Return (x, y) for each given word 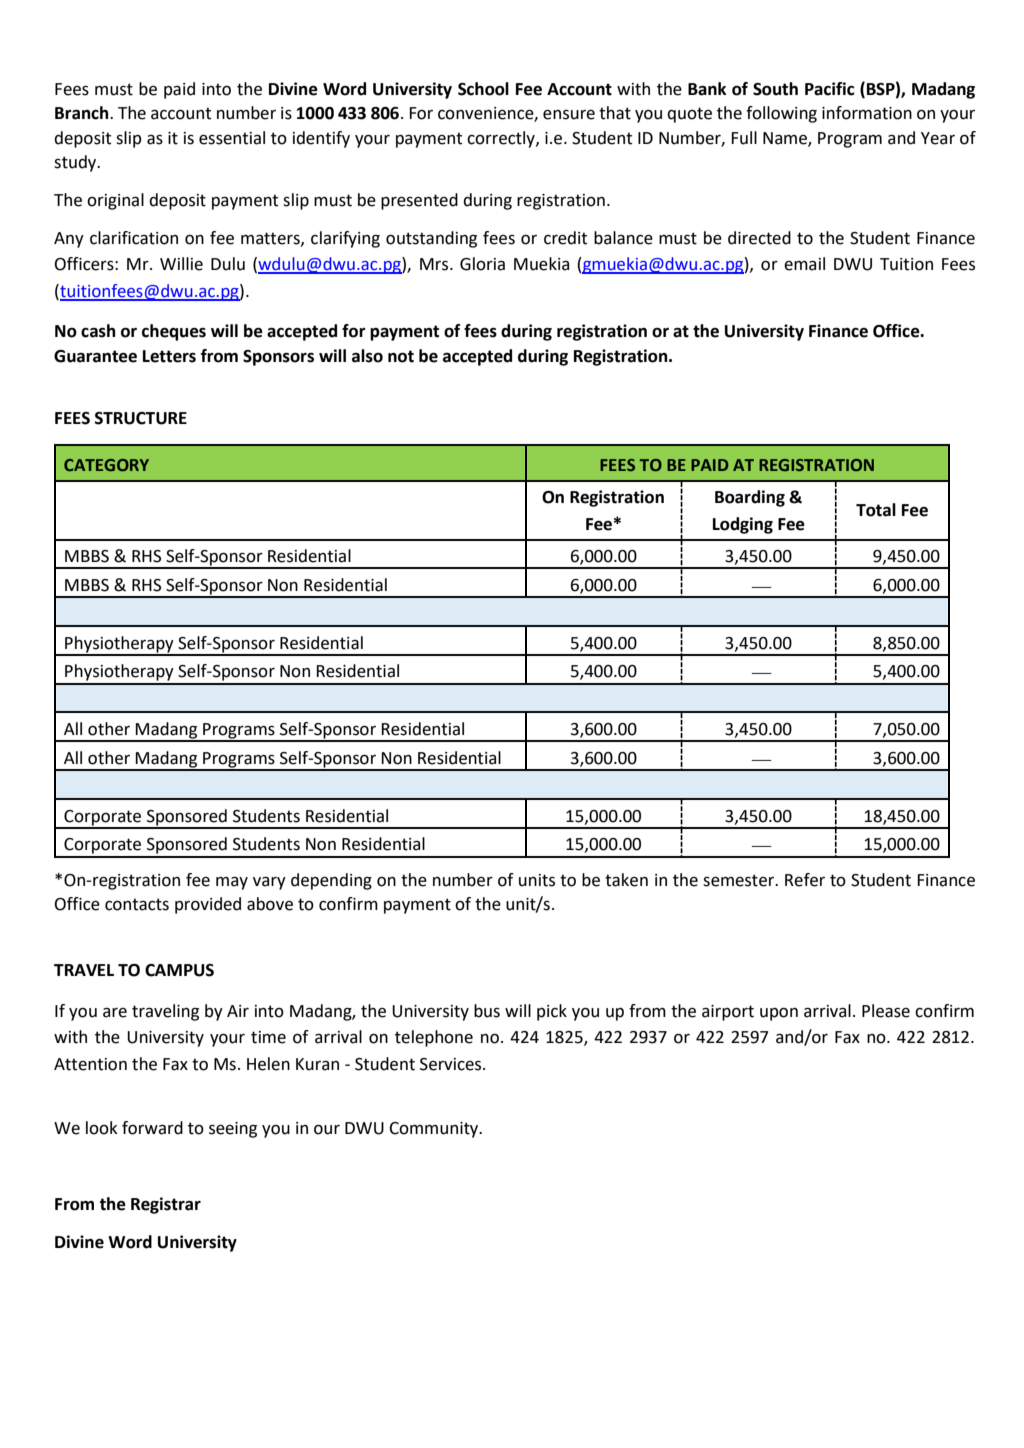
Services (452, 1064)
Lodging (743, 525)
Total (876, 510)
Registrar (166, 1205)
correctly (502, 139)
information (867, 113)
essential (232, 138)
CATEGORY (106, 465)
